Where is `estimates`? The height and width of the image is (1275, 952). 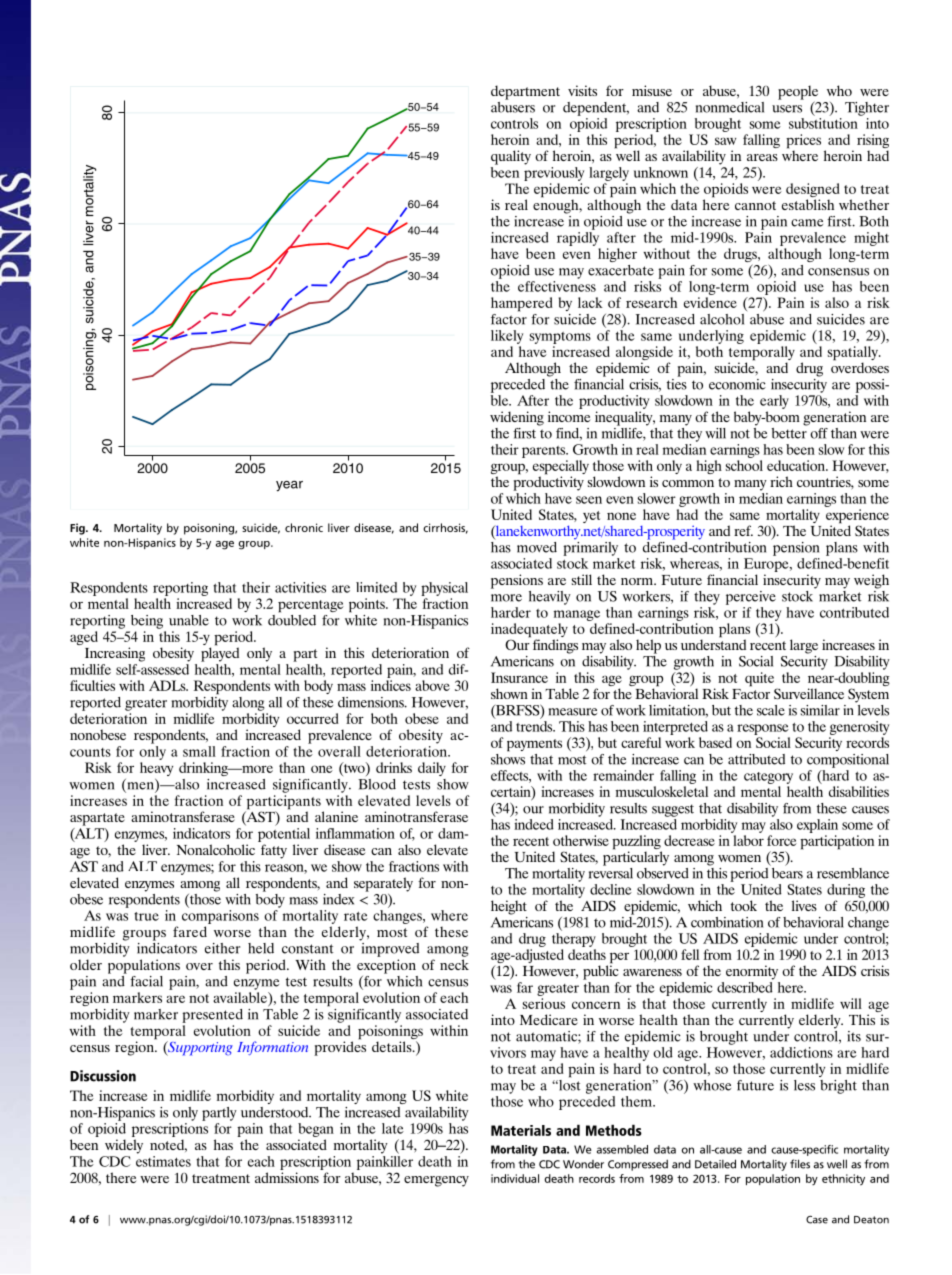
estimates is located at coordinates (163, 1160).
